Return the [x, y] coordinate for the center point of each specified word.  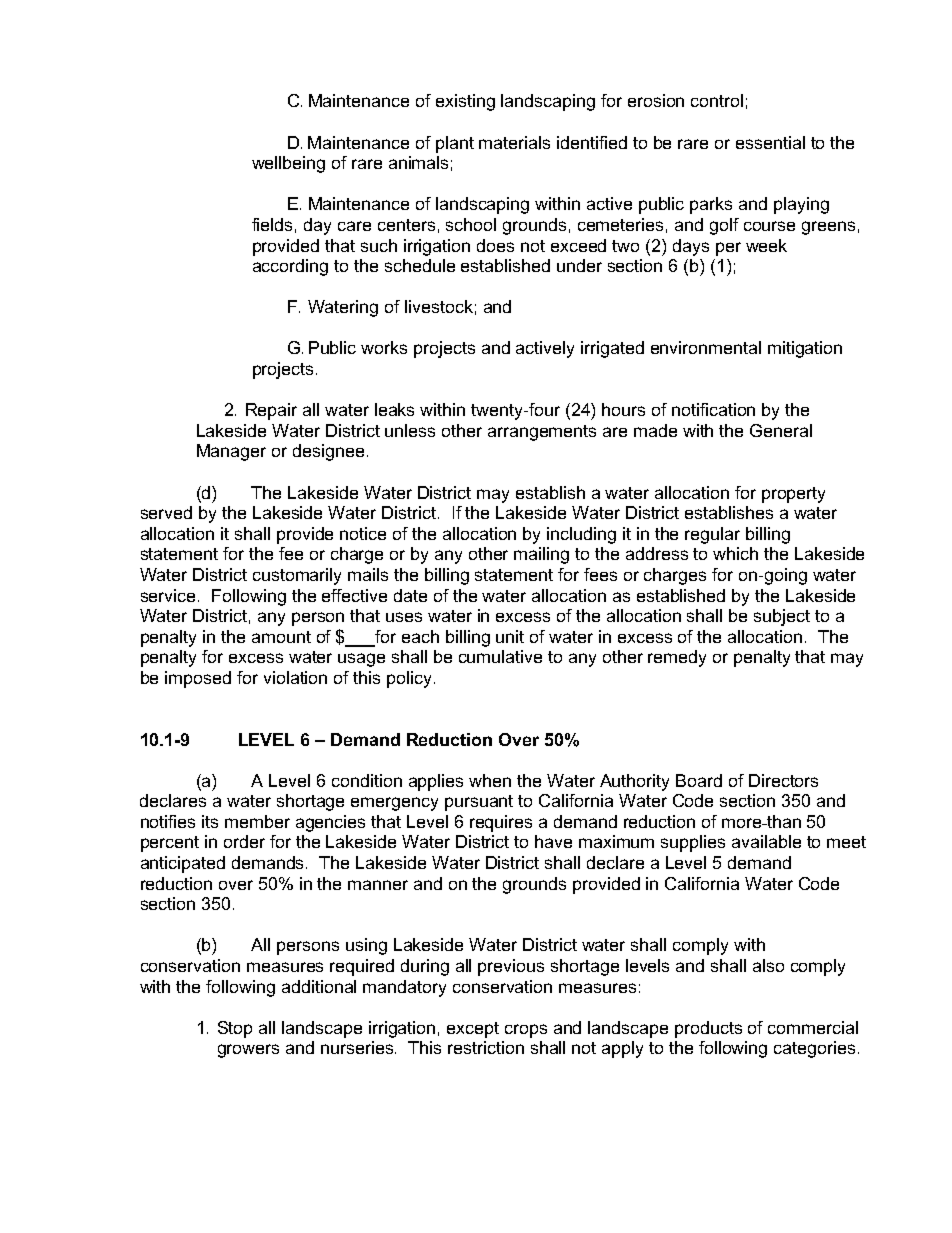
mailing [541, 555]
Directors [783, 780]
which [735, 553]
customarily [297, 576]
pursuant [479, 803]
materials [514, 142]
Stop [235, 1029]
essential [770, 142]
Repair [271, 411]
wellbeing [288, 164]
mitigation [805, 349]
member [257, 821]
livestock [439, 306]
